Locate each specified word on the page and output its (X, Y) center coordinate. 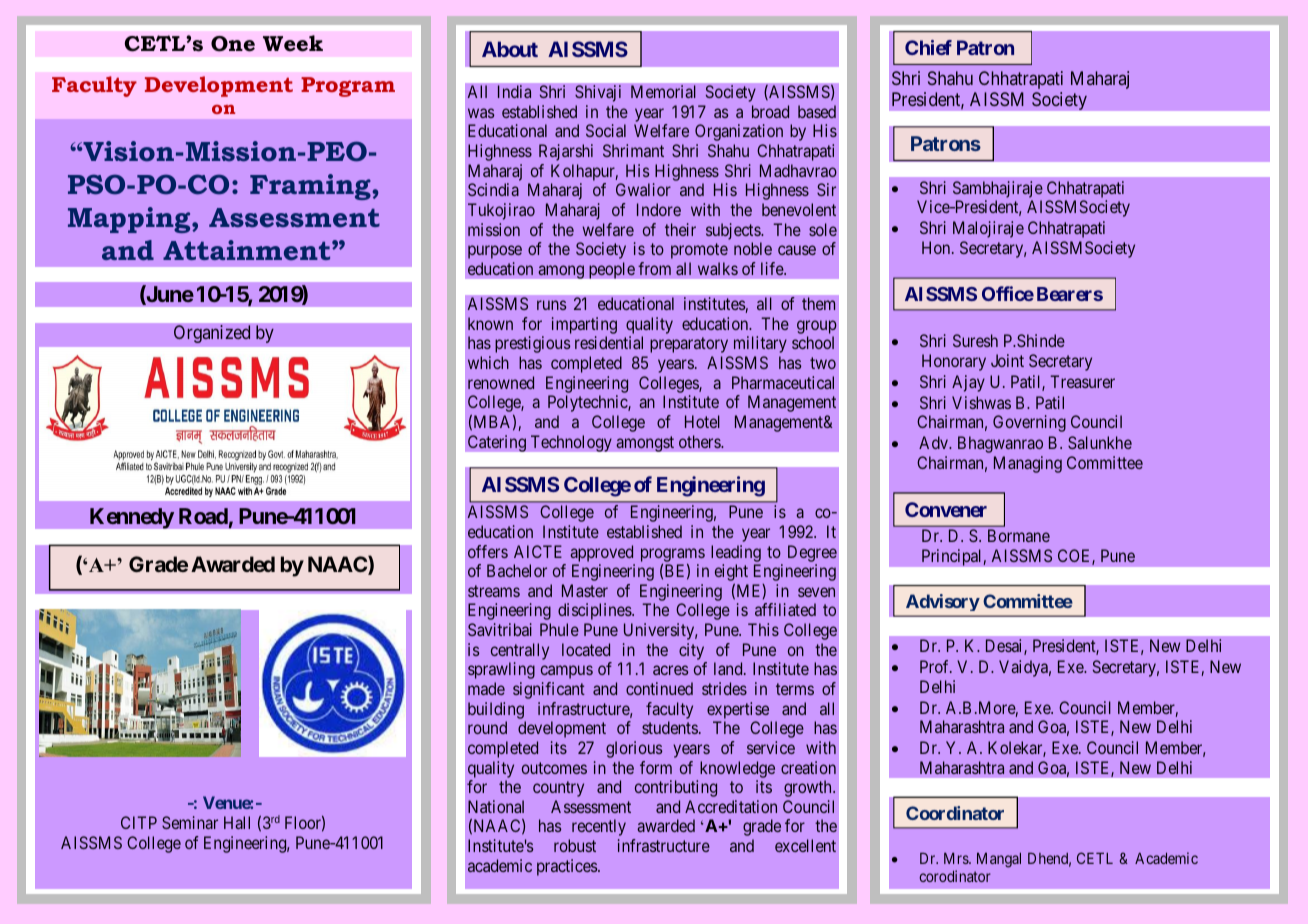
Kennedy (132, 518)
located (586, 649)
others (700, 441)
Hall (237, 822)
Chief (928, 47)
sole (823, 229)
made (486, 688)
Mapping (130, 220)
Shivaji (598, 93)
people (612, 270)
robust (575, 845)
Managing (1028, 464)
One (233, 44)
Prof (936, 666)
